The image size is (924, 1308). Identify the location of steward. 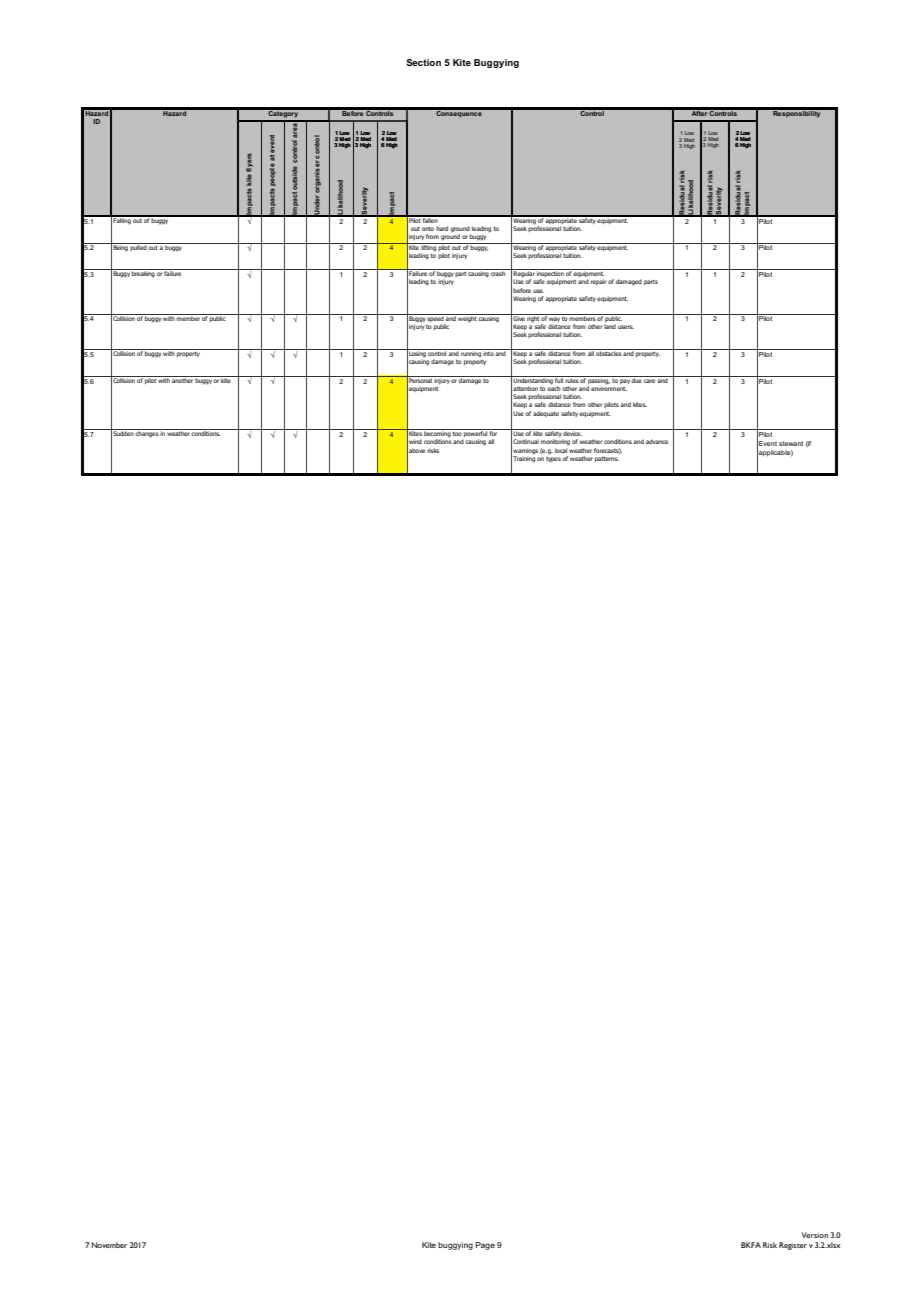
(791, 443).
